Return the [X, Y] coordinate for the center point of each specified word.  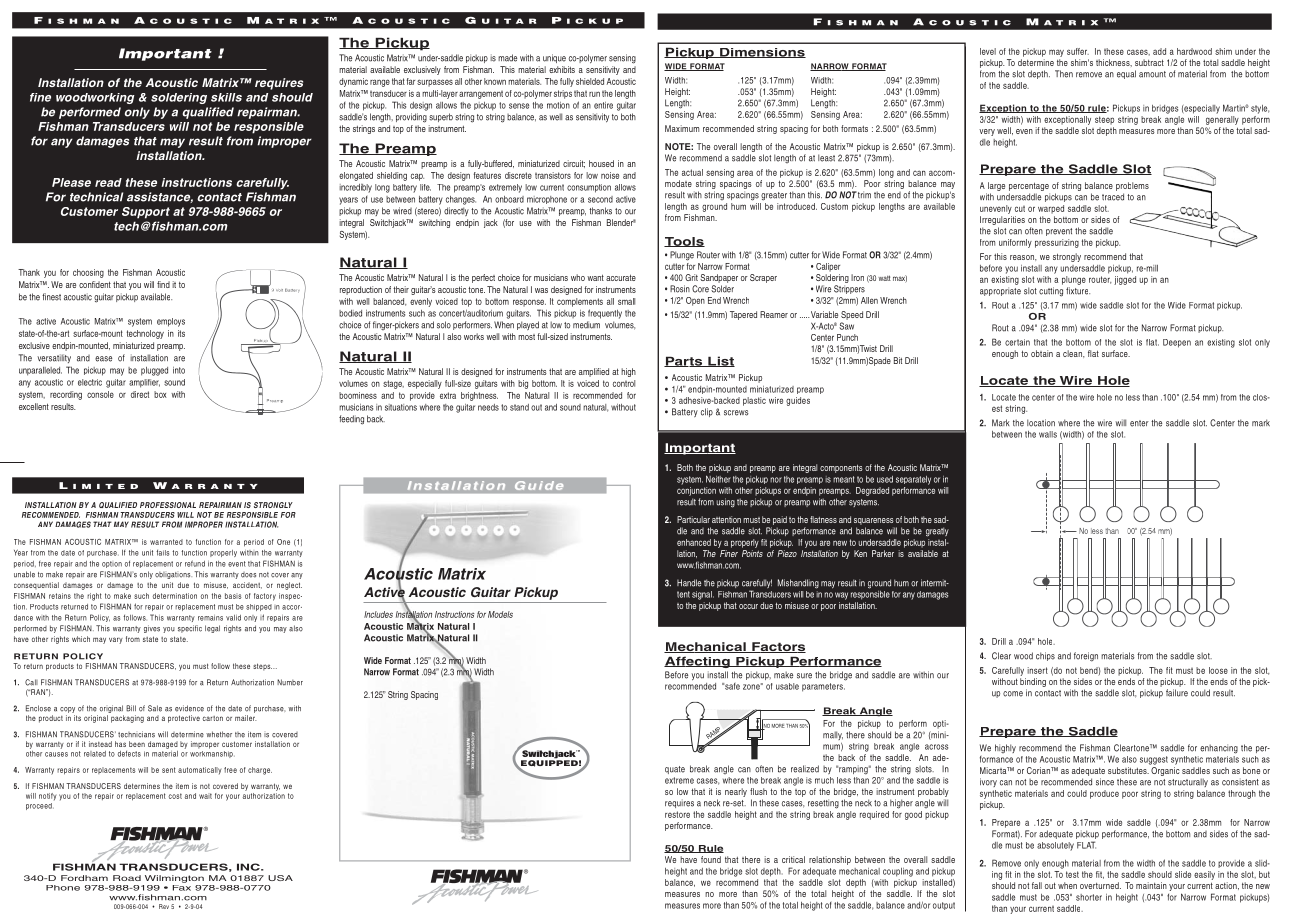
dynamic [353, 82]
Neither [718, 479]
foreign [1086, 657]
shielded [590, 81]
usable [787, 686]
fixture [1078, 291]
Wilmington [174, 879]
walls [1048, 434]
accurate [621, 277]
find [163, 284]
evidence [189, 708]
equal [1126, 74]
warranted [166, 542]
